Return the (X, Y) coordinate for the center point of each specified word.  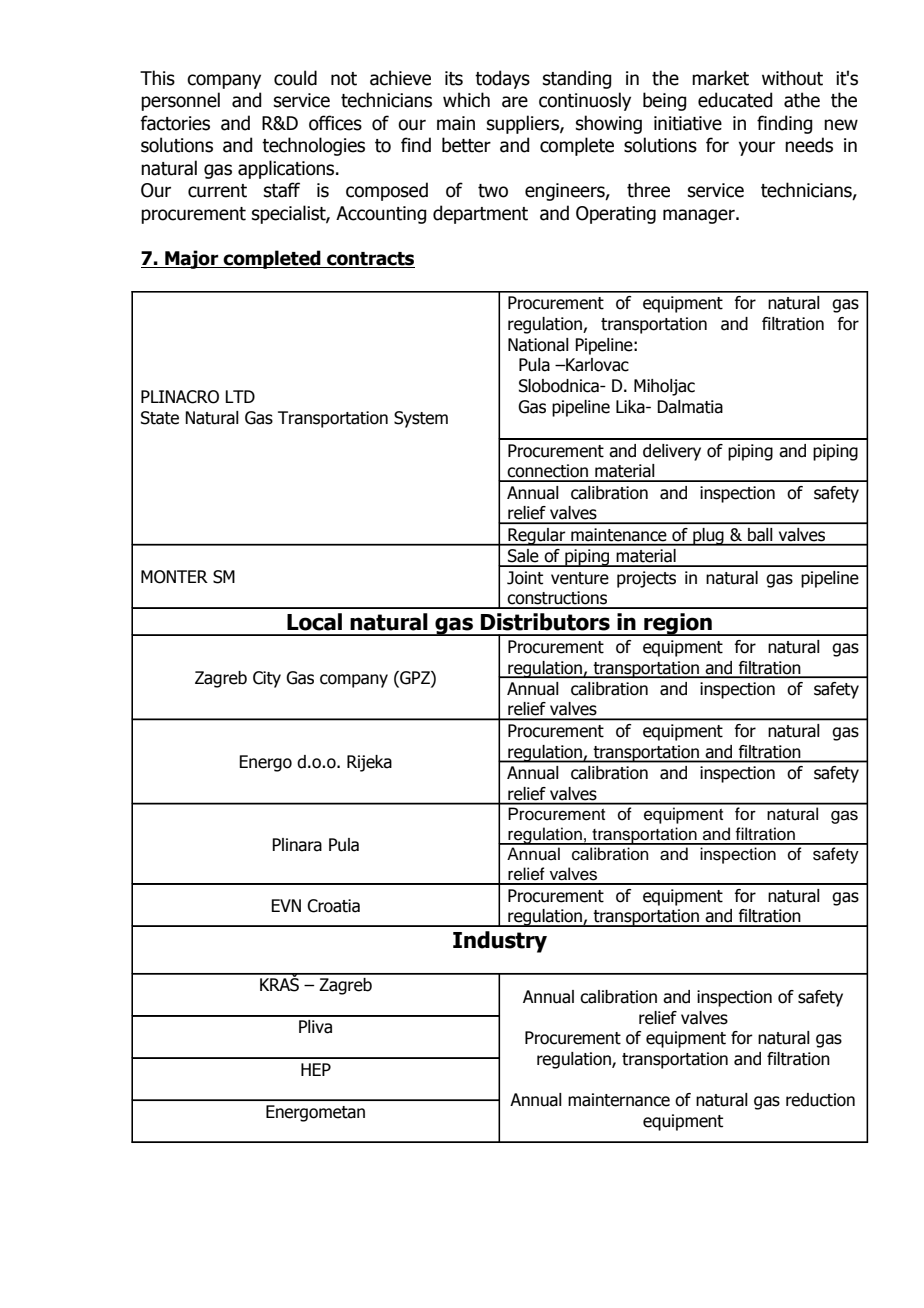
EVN (286, 905)
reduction (820, 1100)
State (160, 418)
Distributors (545, 622)
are (515, 102)
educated (735, 100)
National (538, 345)
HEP (316, 1069)
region (678, 624)
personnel (180, 101)
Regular (537, 537)
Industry (500, 942)
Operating (616, 215)
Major (192, 259)
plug (708, 537)
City (267, 679)
